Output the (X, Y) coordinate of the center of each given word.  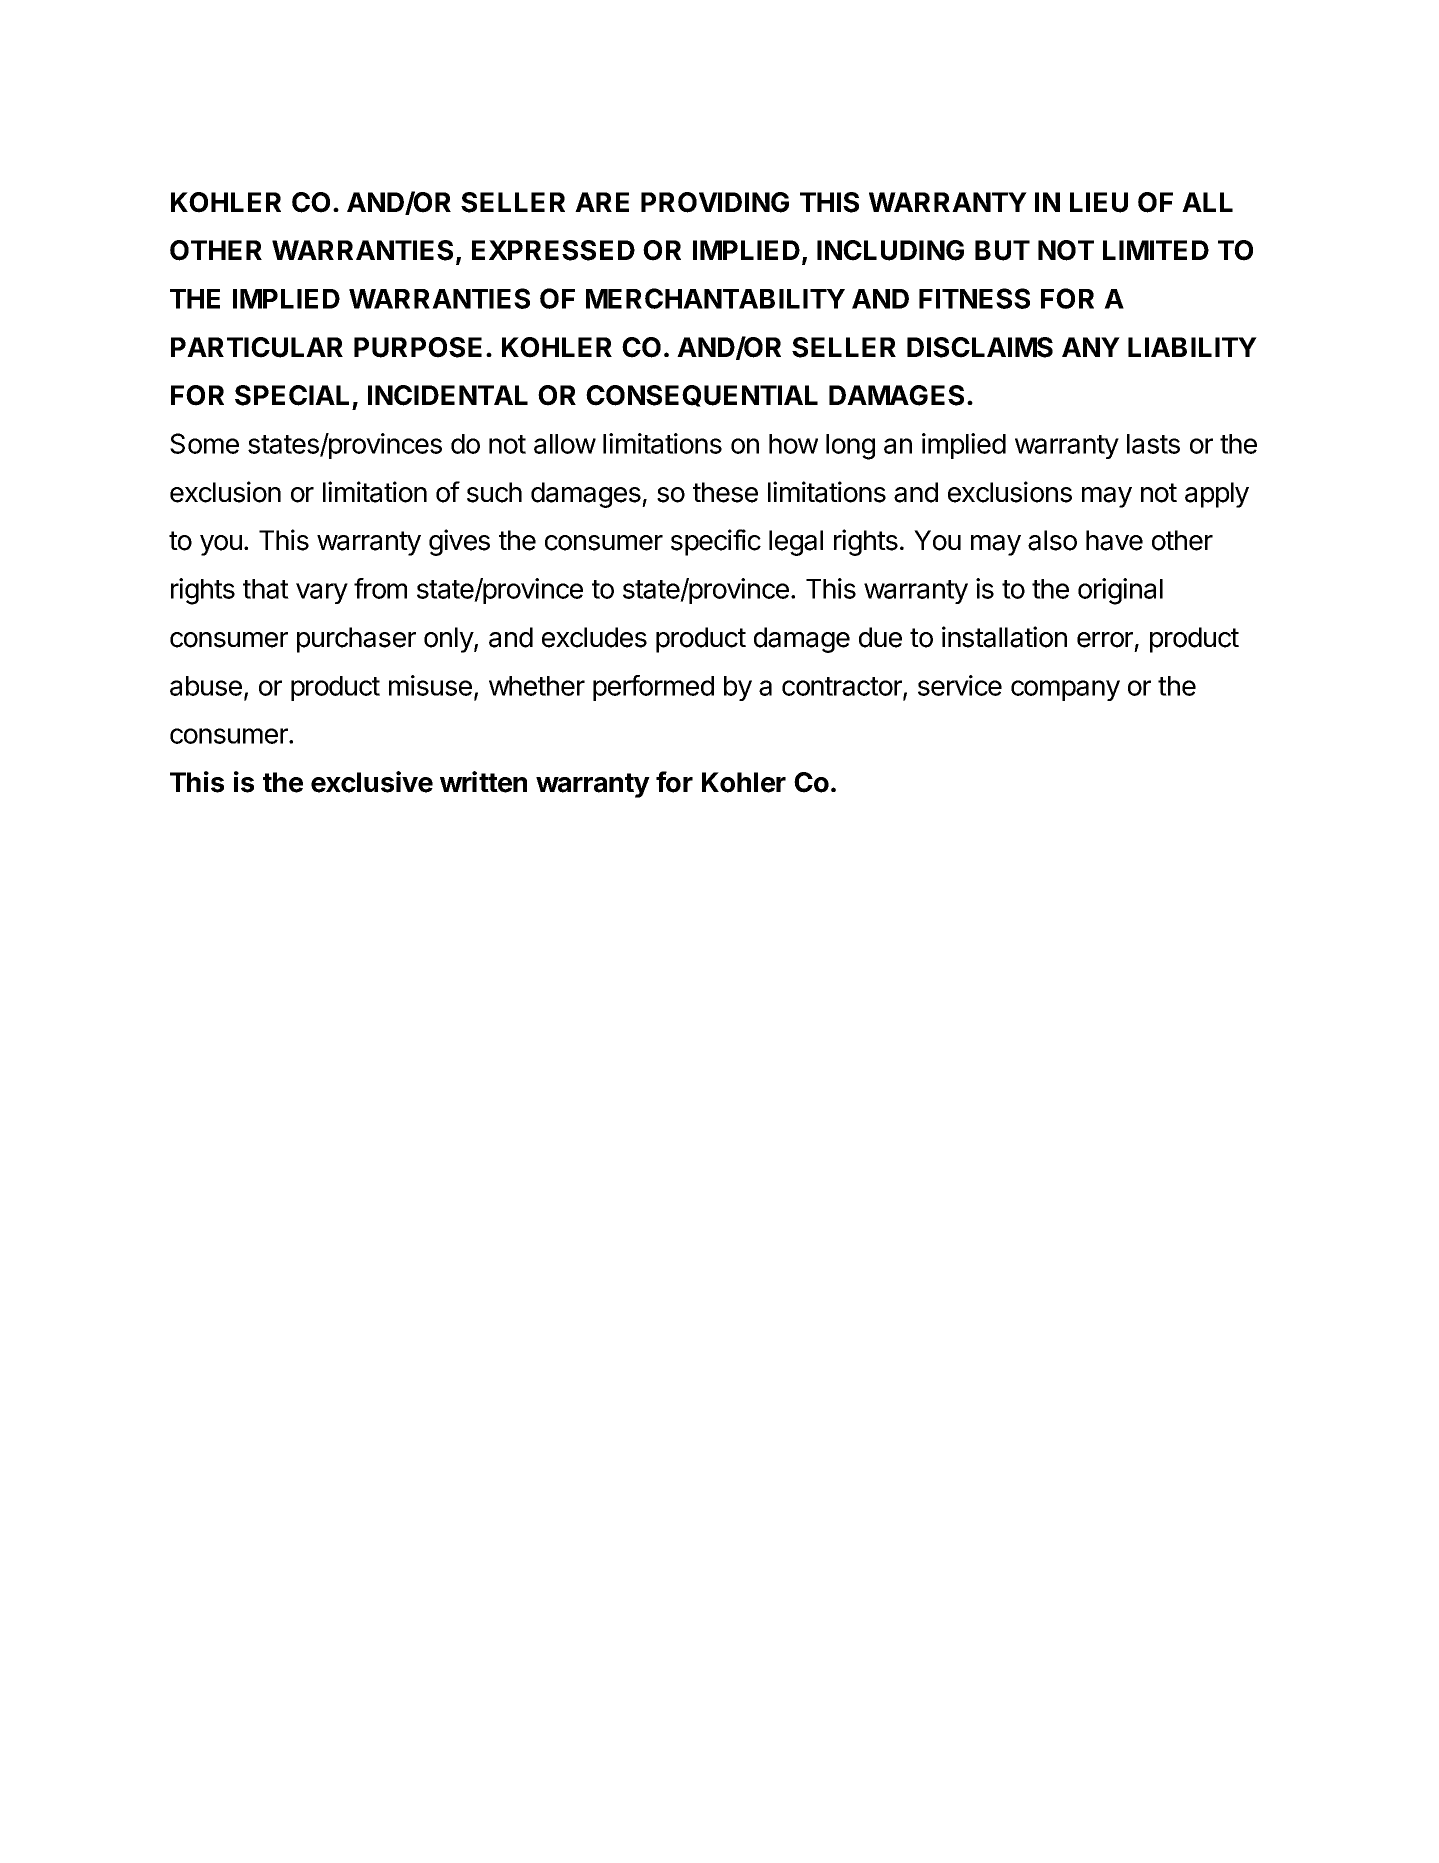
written (483, 782)
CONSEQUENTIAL (702, 396)
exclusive (372, 782)
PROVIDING (715, 202)
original (1120, 591)
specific (716, 542)
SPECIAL (292, 395)
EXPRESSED (553, 250)
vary (322, 593)
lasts (1153, 444)
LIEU (1099, 202)
